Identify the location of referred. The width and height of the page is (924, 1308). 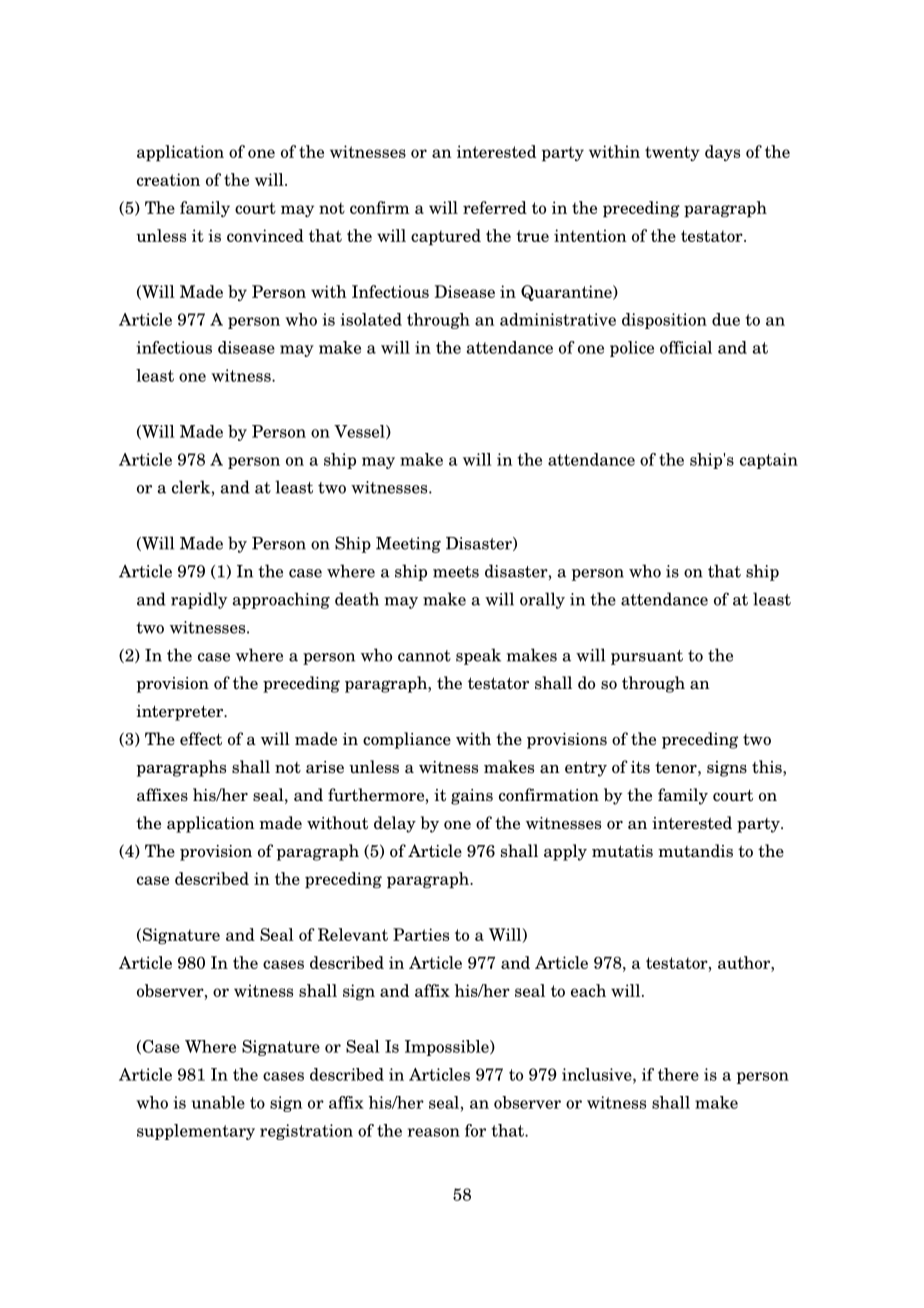
(495, 207).
